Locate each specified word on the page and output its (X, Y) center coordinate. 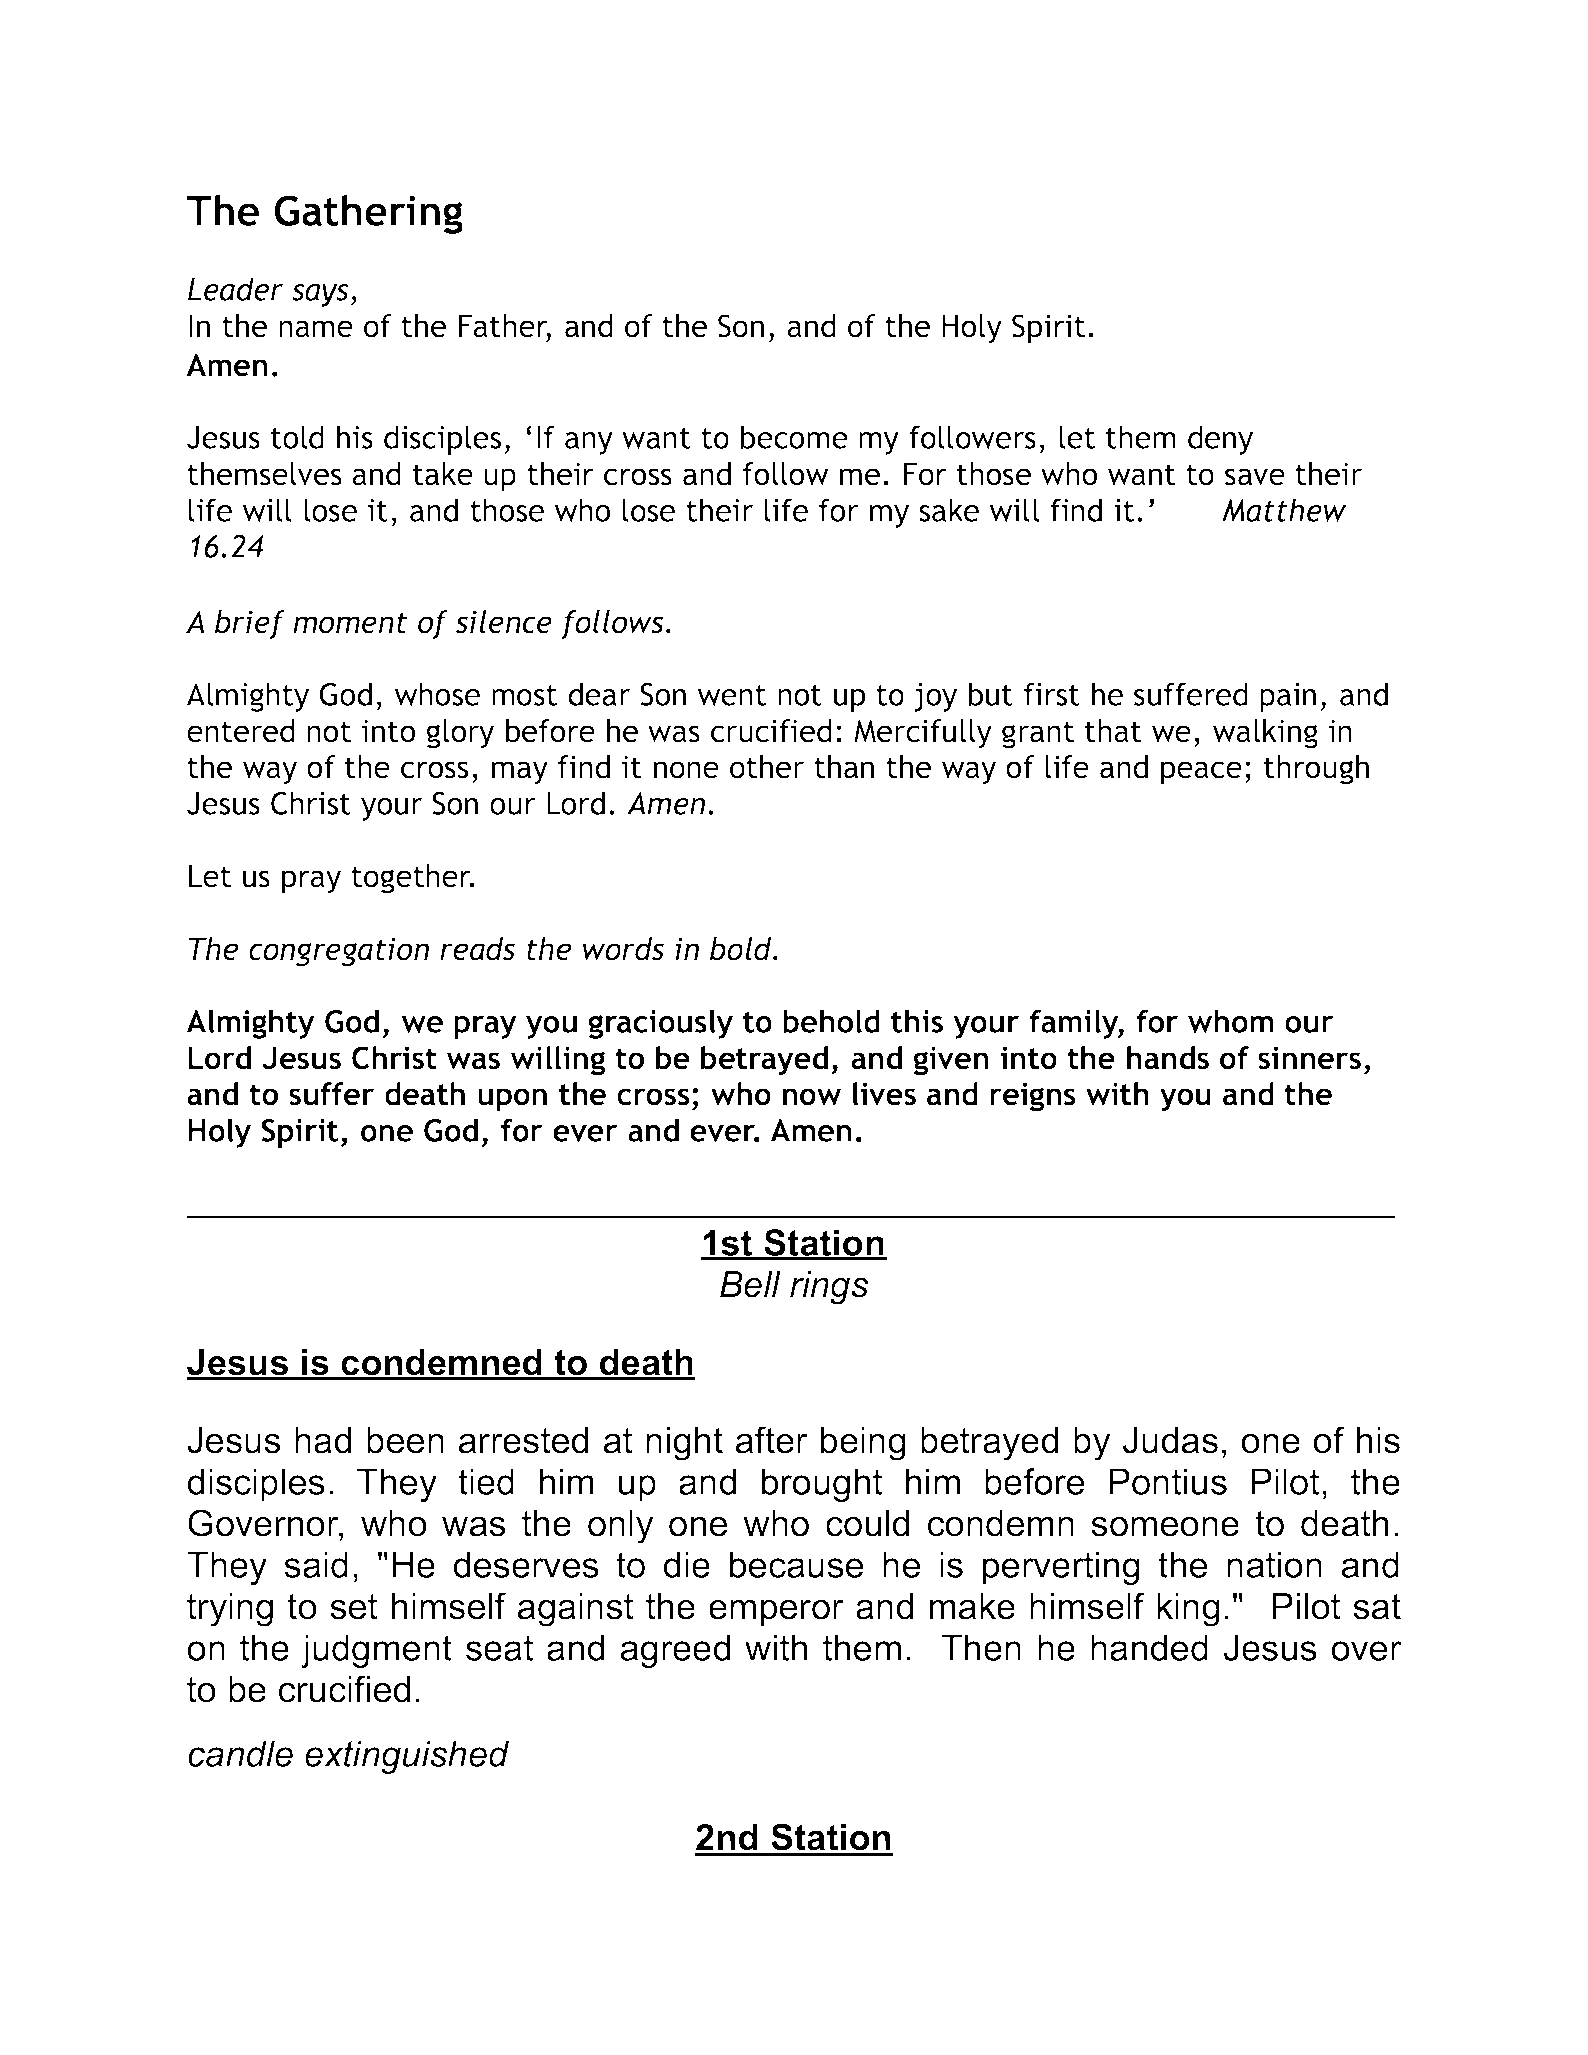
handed (1149, 1647)
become (794, 437)
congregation (339, 952)
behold (831, 1021)
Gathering (368, 214)
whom (1230, 1021)
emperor (776, 1612)
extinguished (407, 1757)
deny (1220, 440)
